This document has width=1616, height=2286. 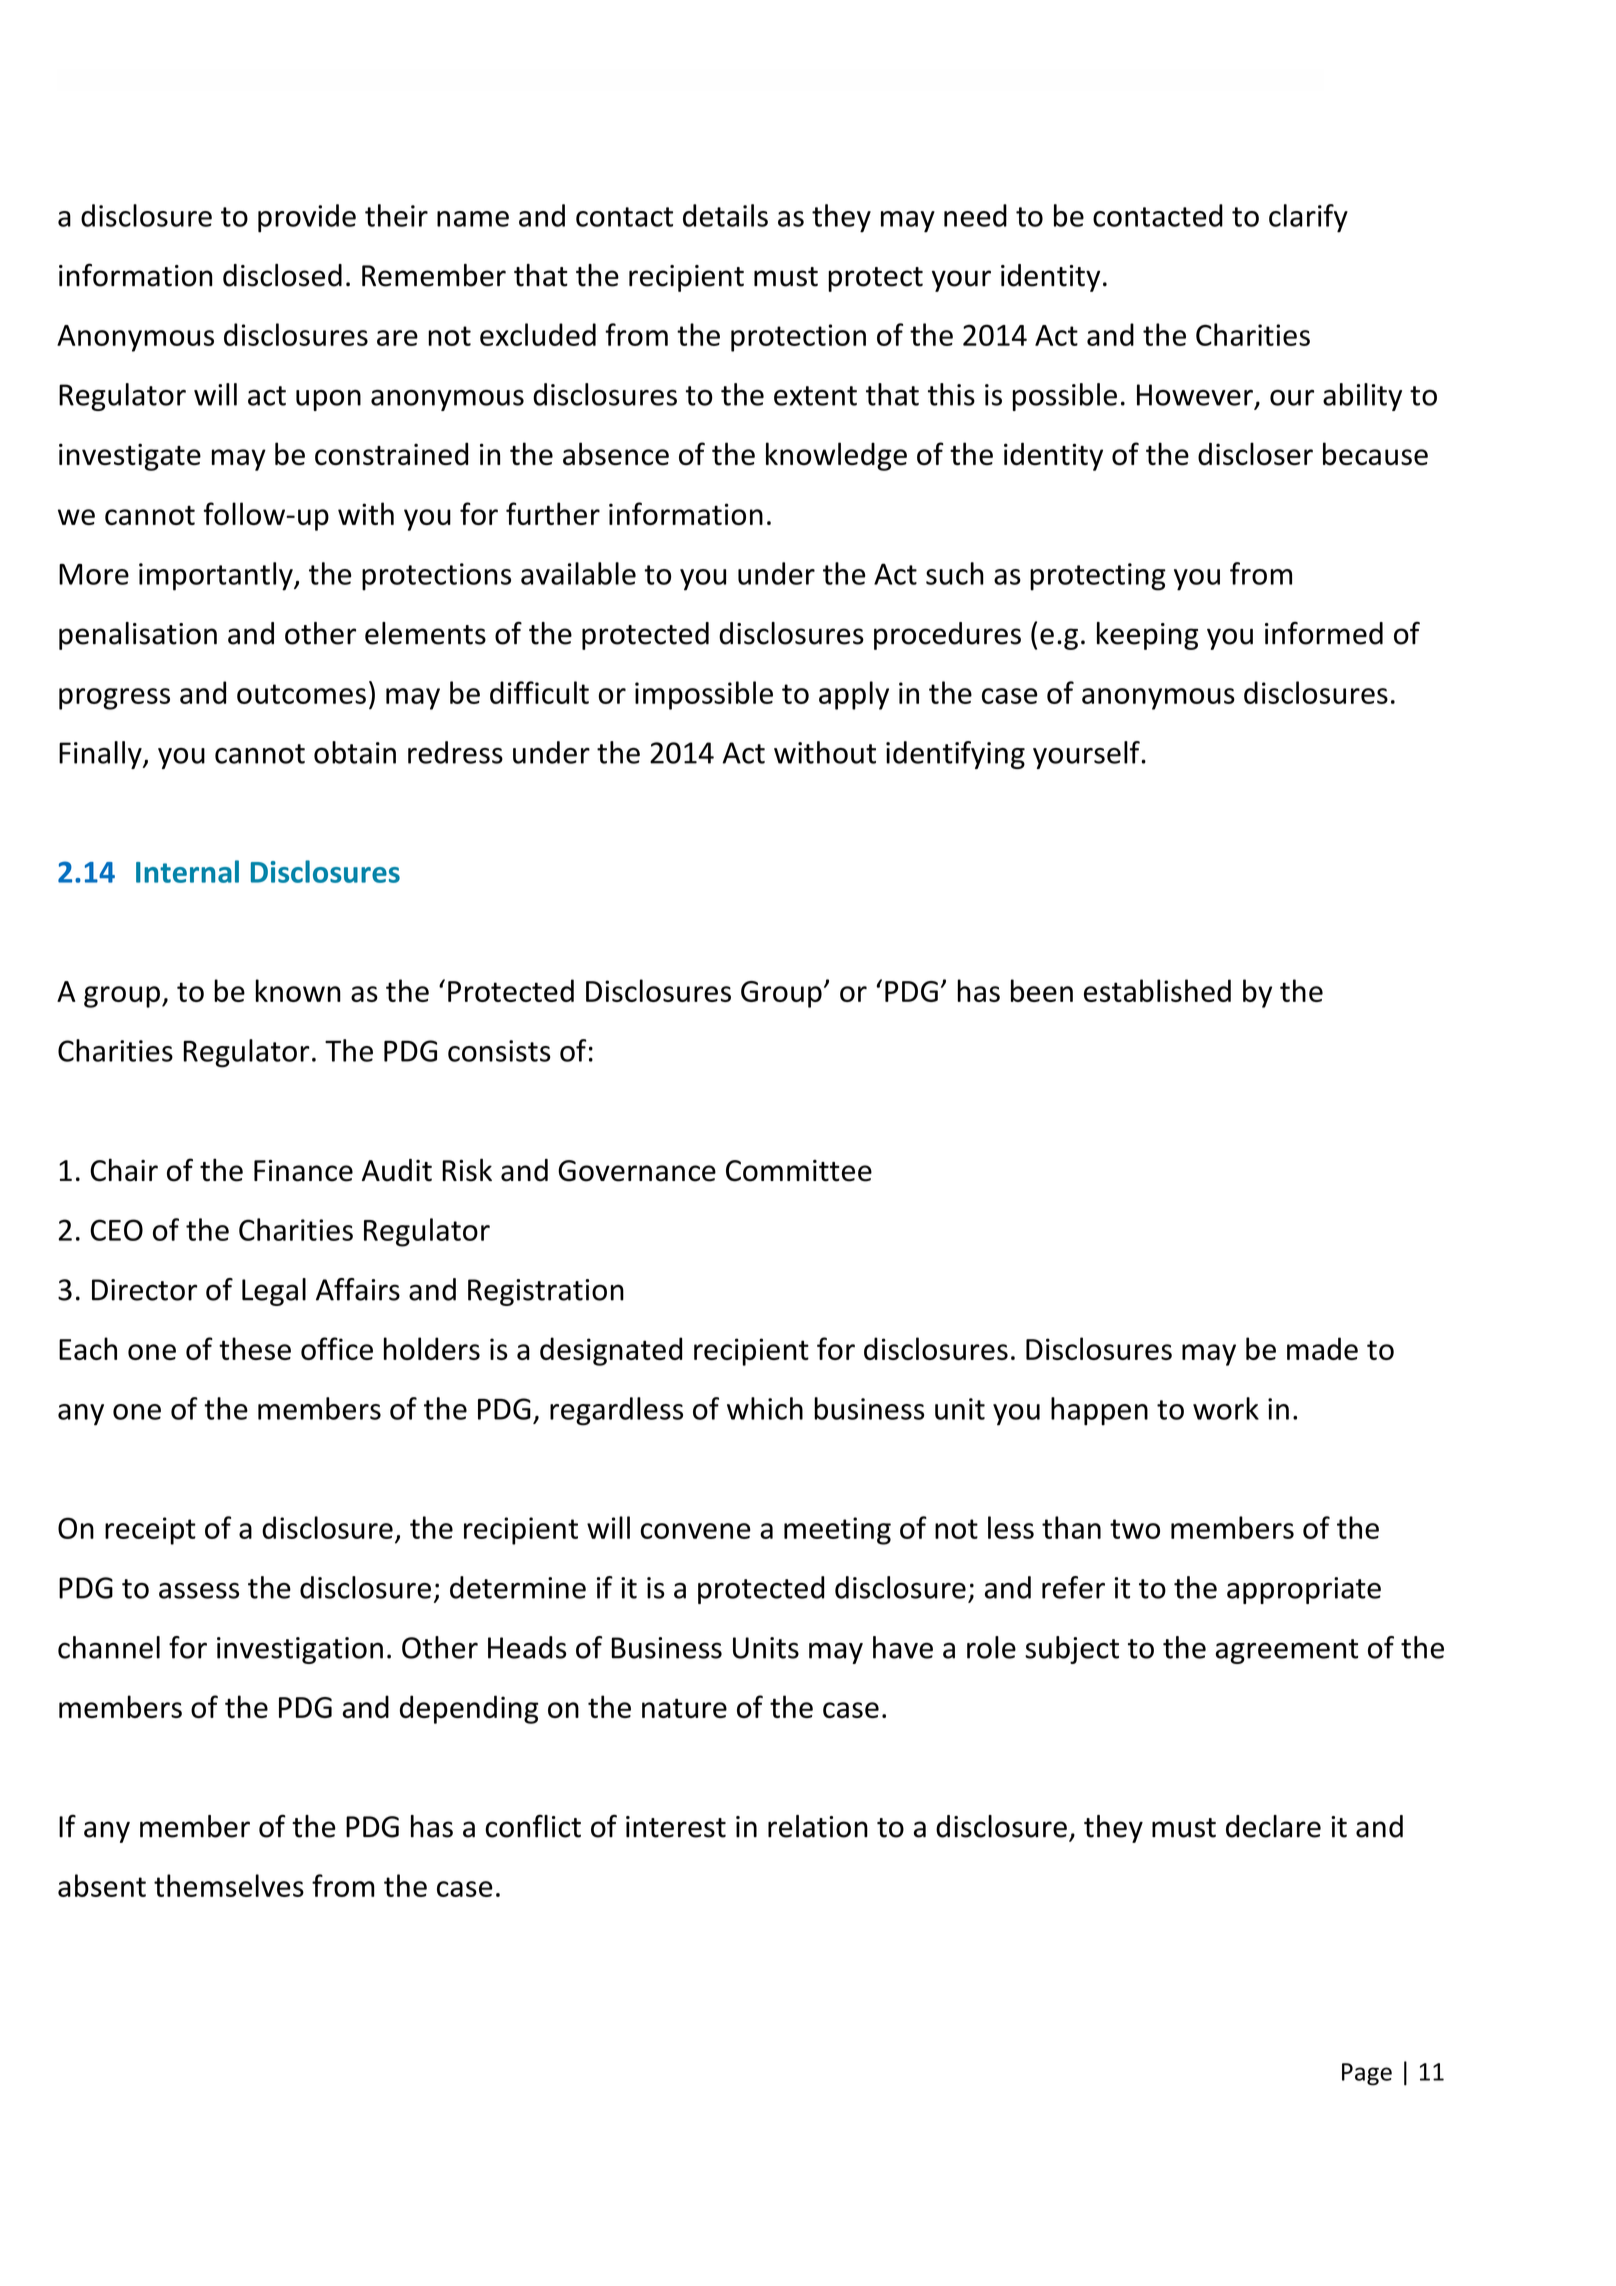 What do you see at coordinates (1147, 636) in the document?
I see `keeping` at bounding box center [1147, 636].
